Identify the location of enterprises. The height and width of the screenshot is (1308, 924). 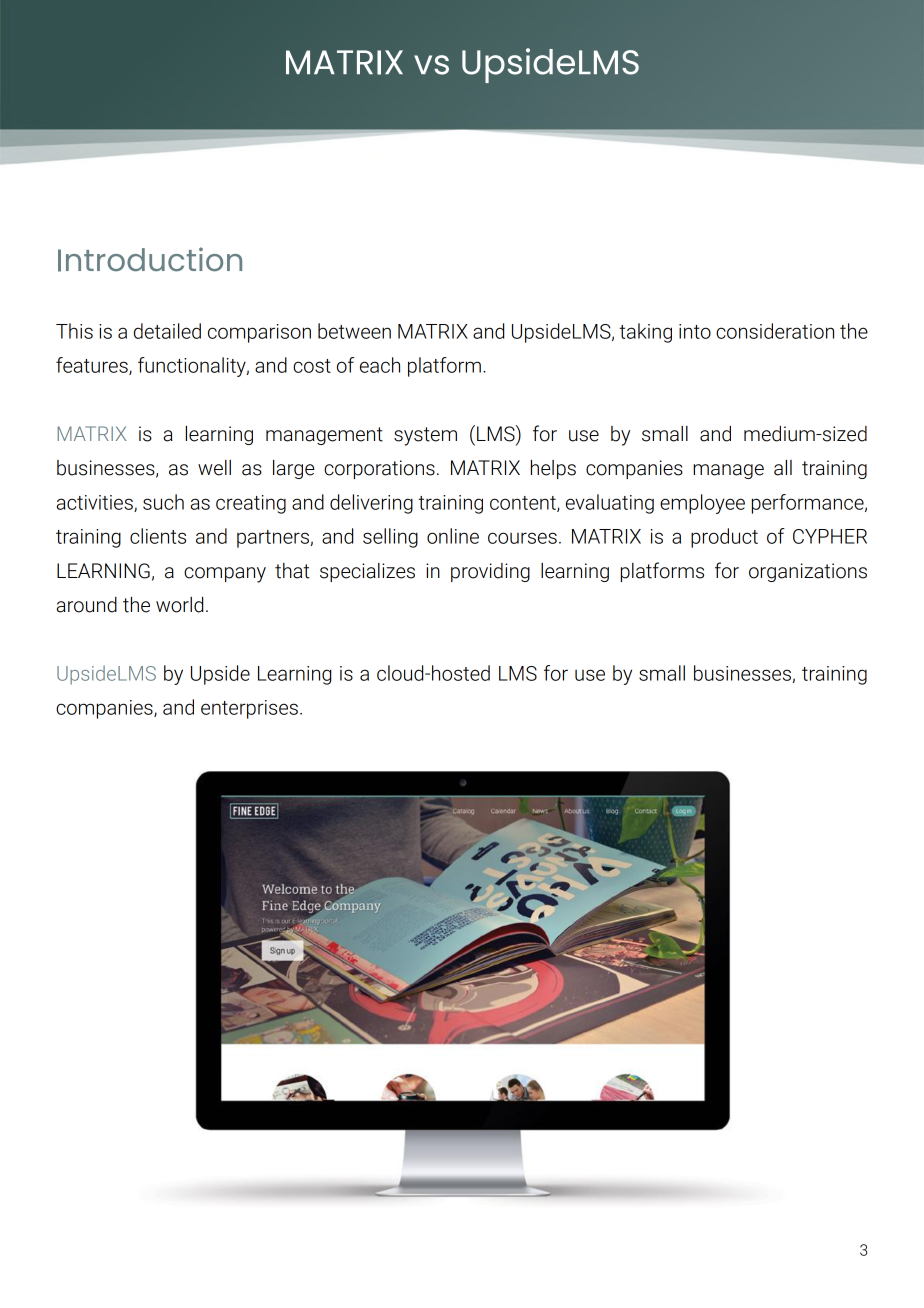
(249, 709).
